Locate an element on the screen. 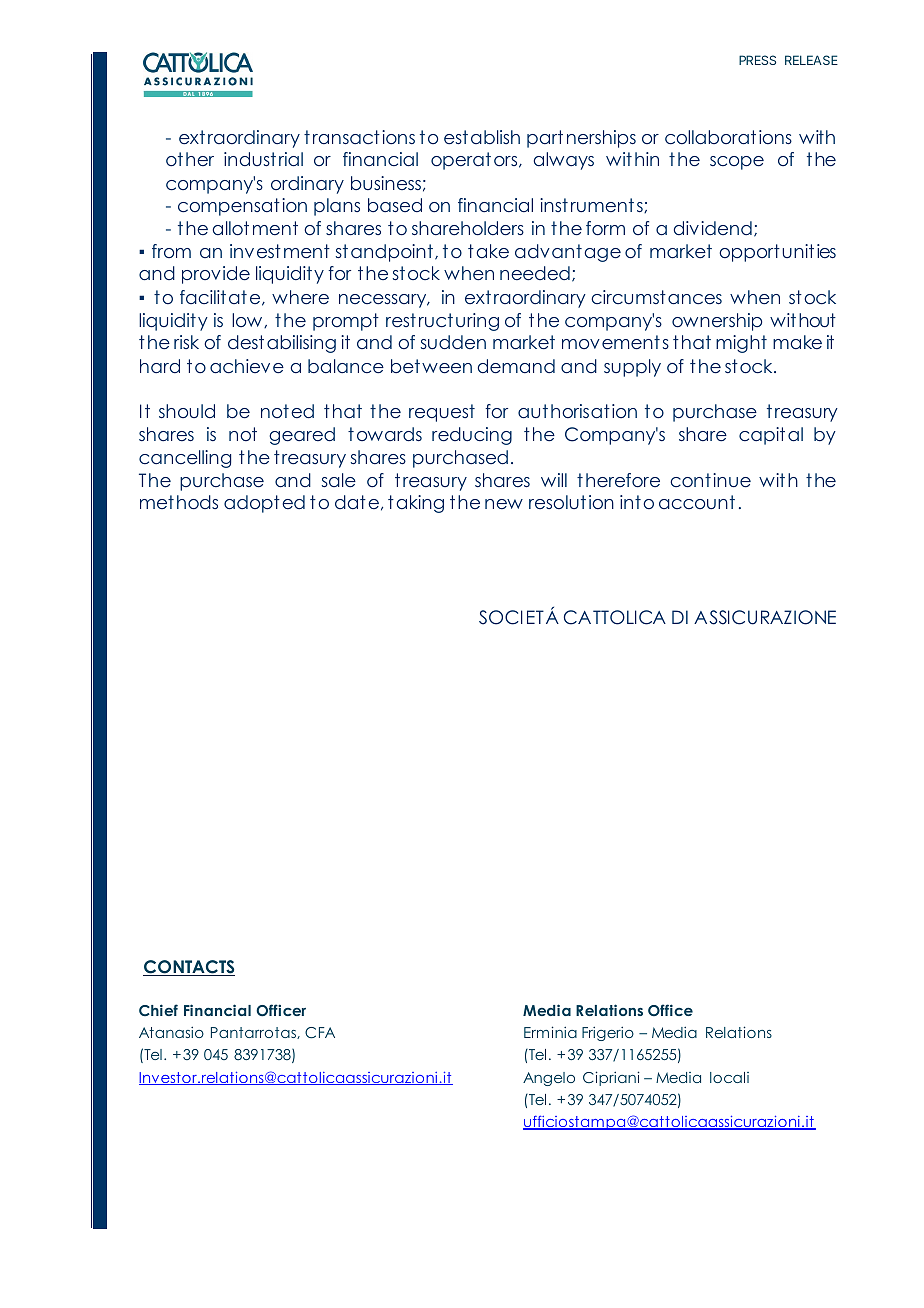 The image size is (924, 1308). PRESS is located at coordinates (757, 60).
